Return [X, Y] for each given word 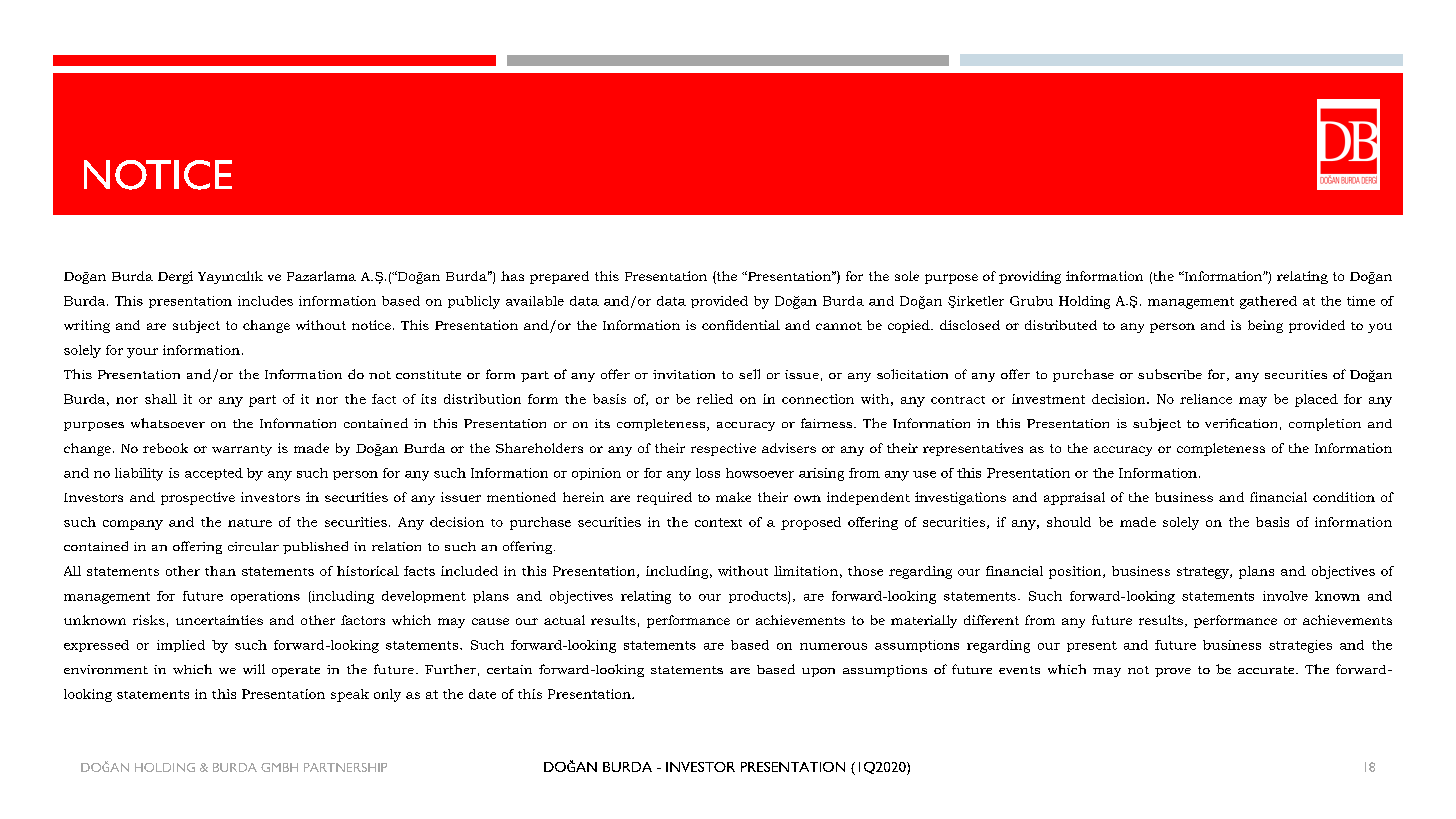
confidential [741, 325]
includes [265, 301]
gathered [1268, 302]
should [1069, 522]
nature [250, 523]
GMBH [279, 767]
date [482, 694]
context [718, 522]
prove [1173, 672]
